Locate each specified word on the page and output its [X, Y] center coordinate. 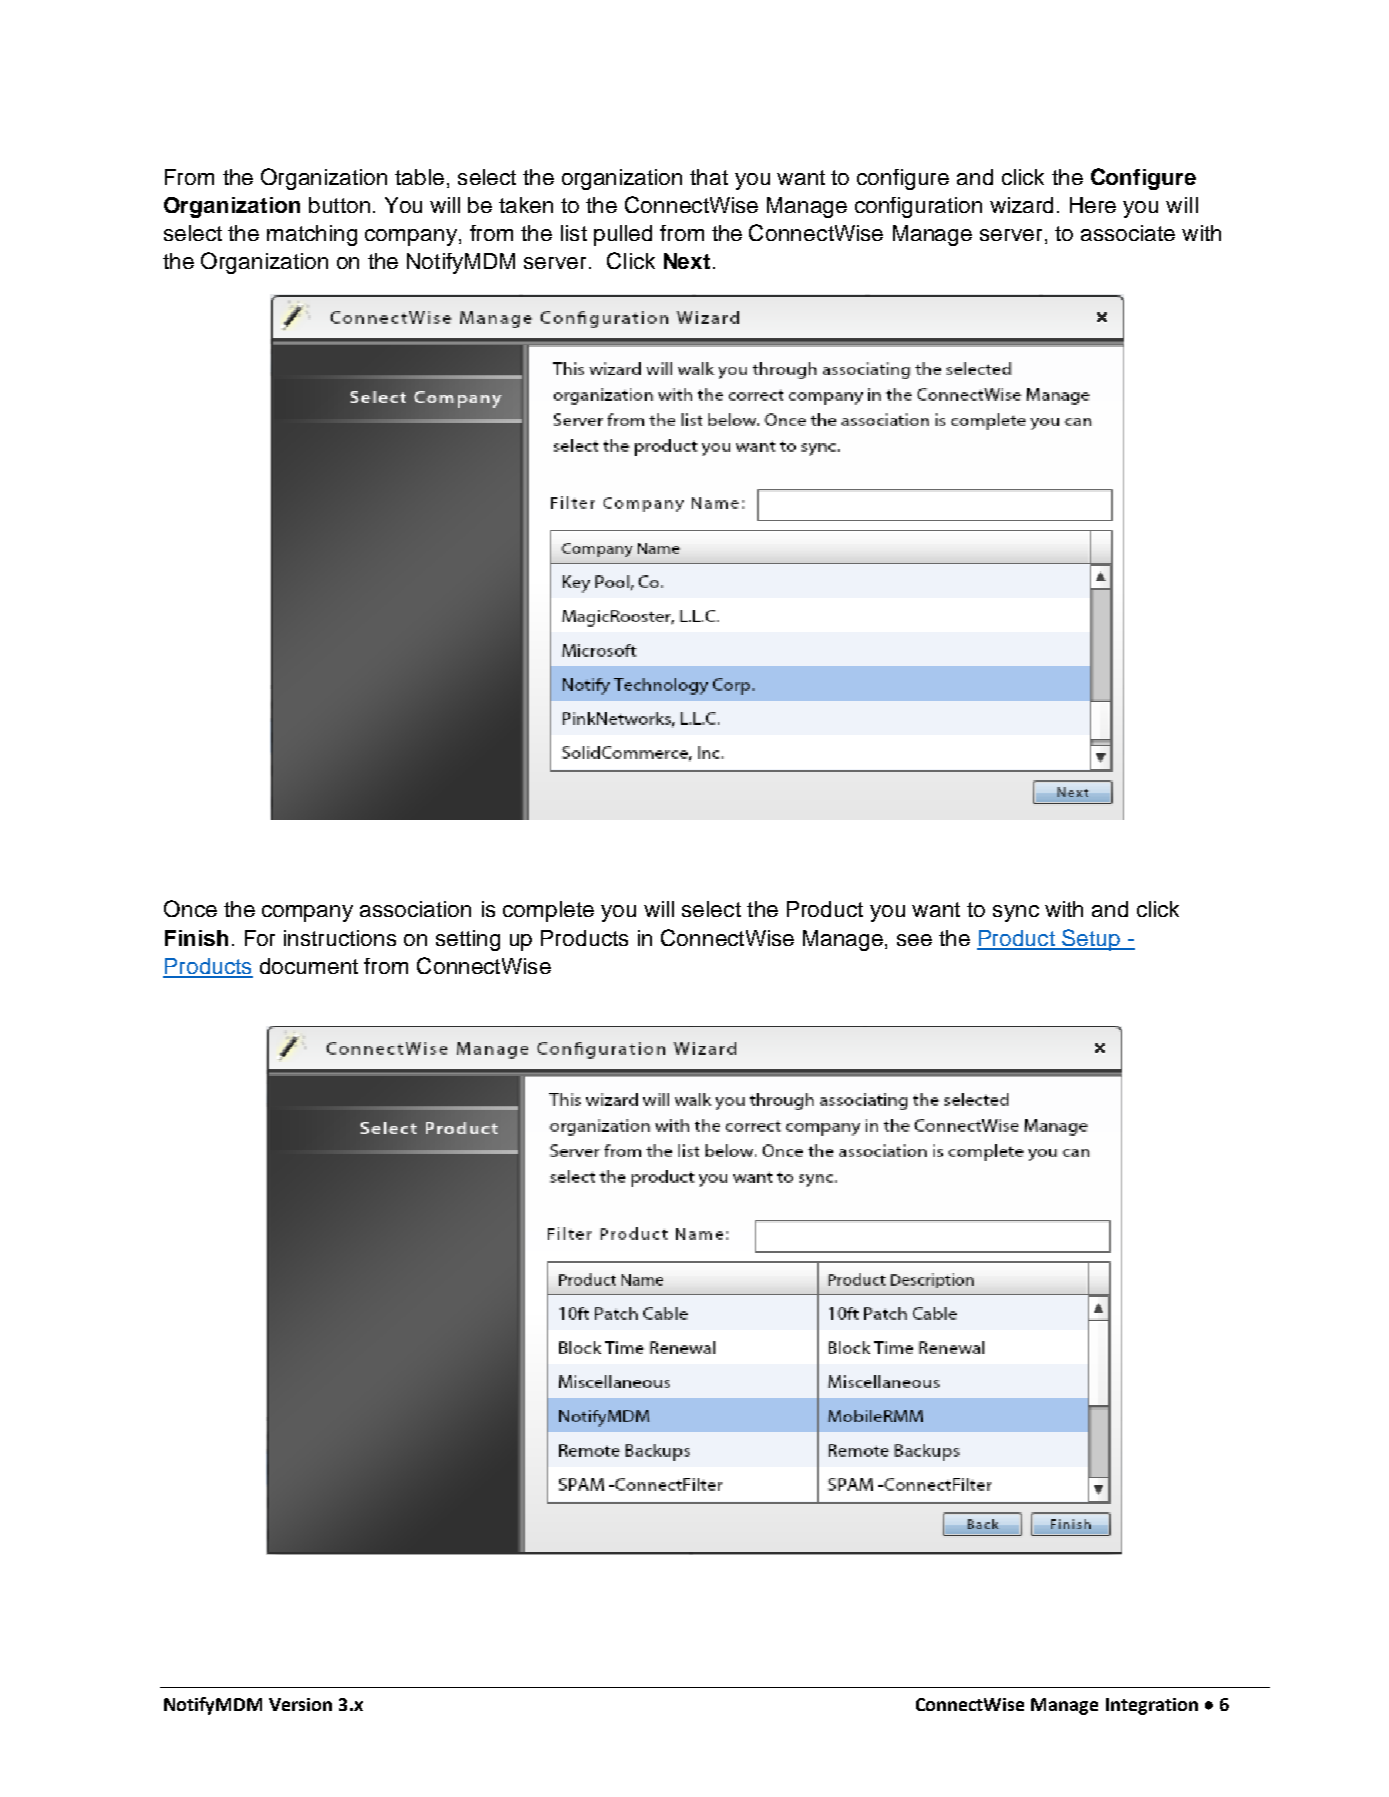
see [914, 940]
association [415, 909]
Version [300, 1704]
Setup [1091, 940]
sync [1016, 913]
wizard [1021, 205]
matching [312, 235]
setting [468, 940]
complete [548, 911]
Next [687, 261]
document [309, 966]
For [260, 938]
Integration [1152, 1706]
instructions [340, 938]
